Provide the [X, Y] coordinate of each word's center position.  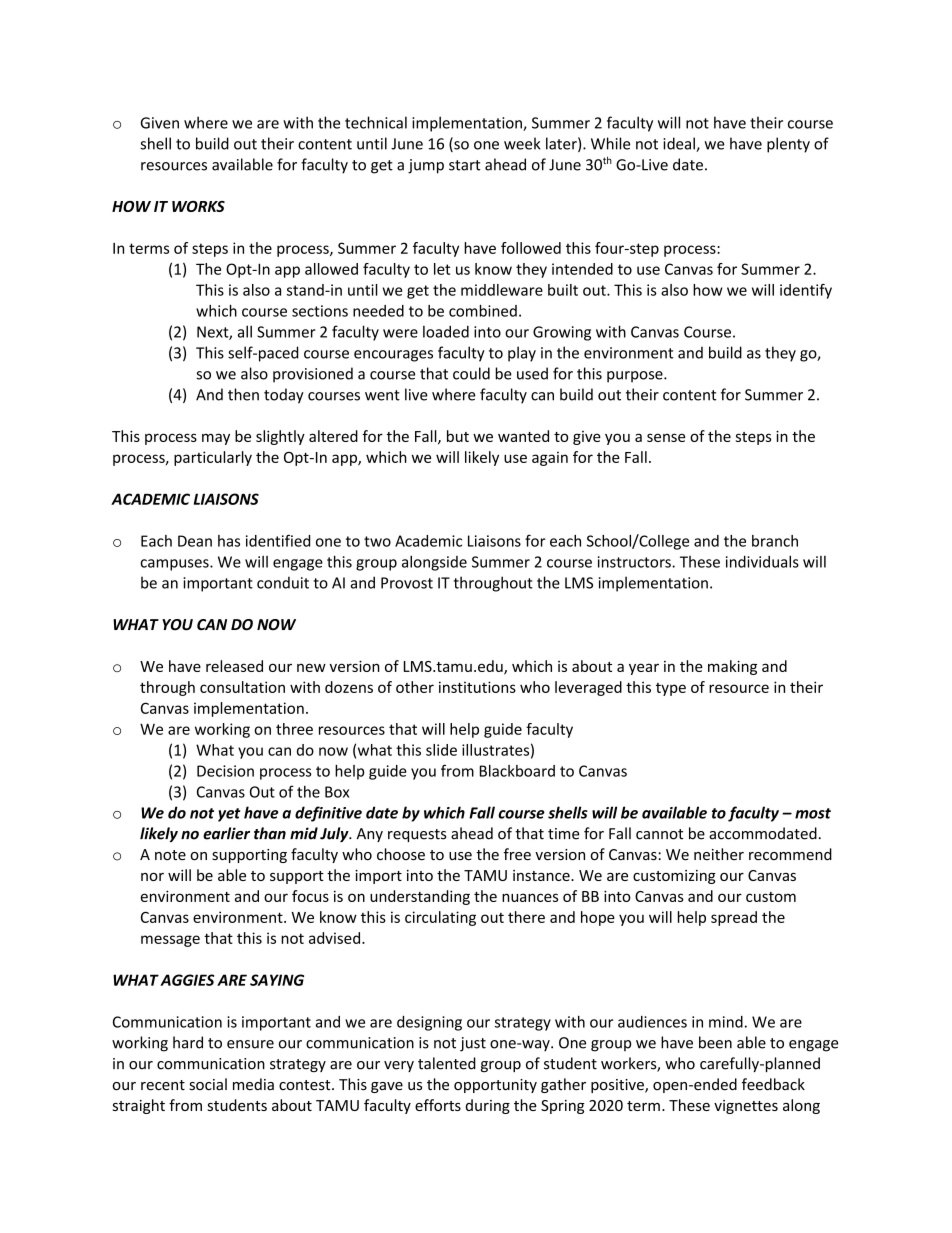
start [465, 165]
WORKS [198, 206]
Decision [225, 771]
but [458, 436]
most [813, 813]
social [208, 1084]
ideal [680, 144]
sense [666, 437]
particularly [213, 458]
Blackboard [517, 771]
